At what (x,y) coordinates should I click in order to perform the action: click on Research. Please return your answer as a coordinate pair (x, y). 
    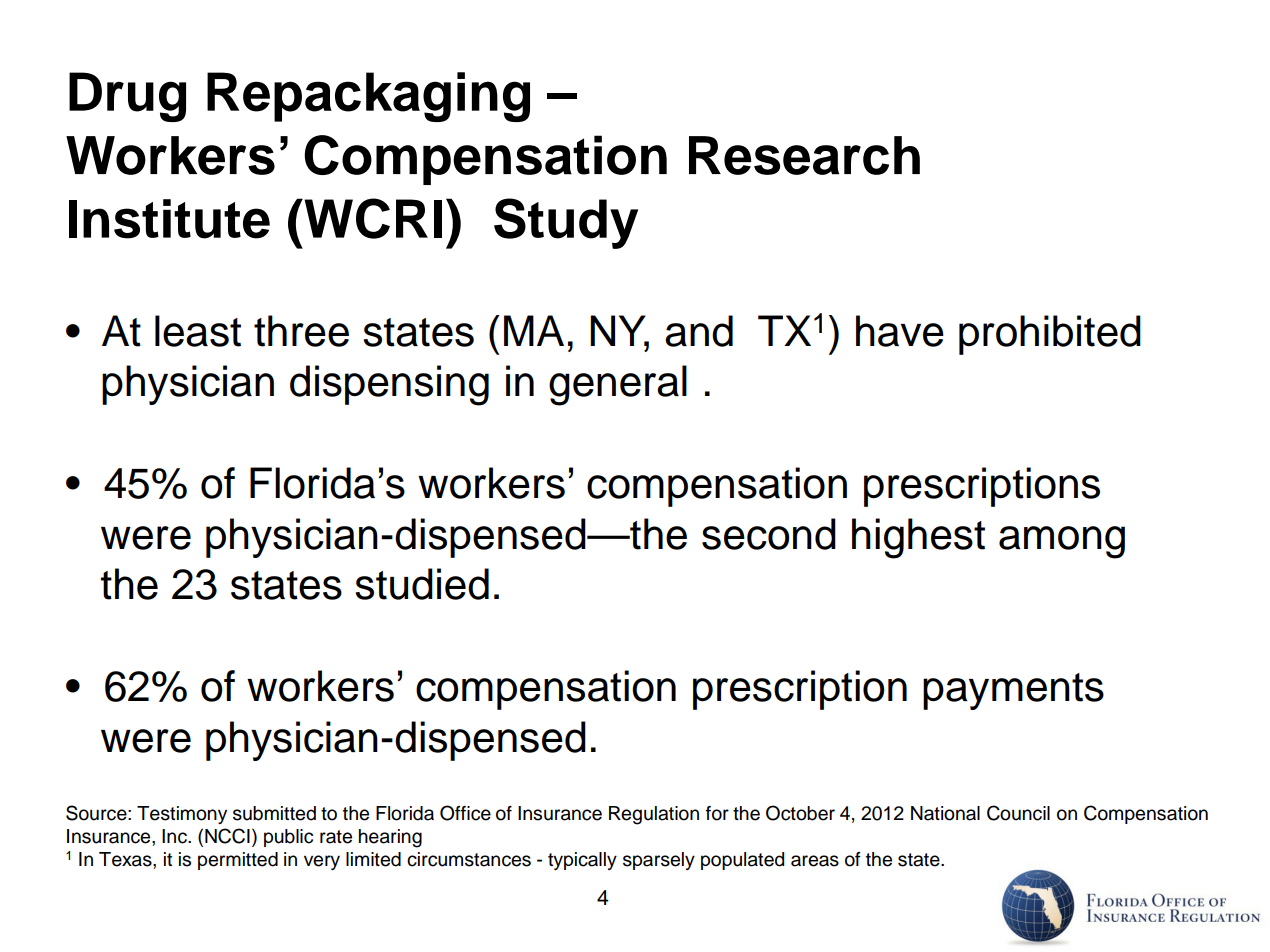
    Looking at the image, I should click on (804, 155).
